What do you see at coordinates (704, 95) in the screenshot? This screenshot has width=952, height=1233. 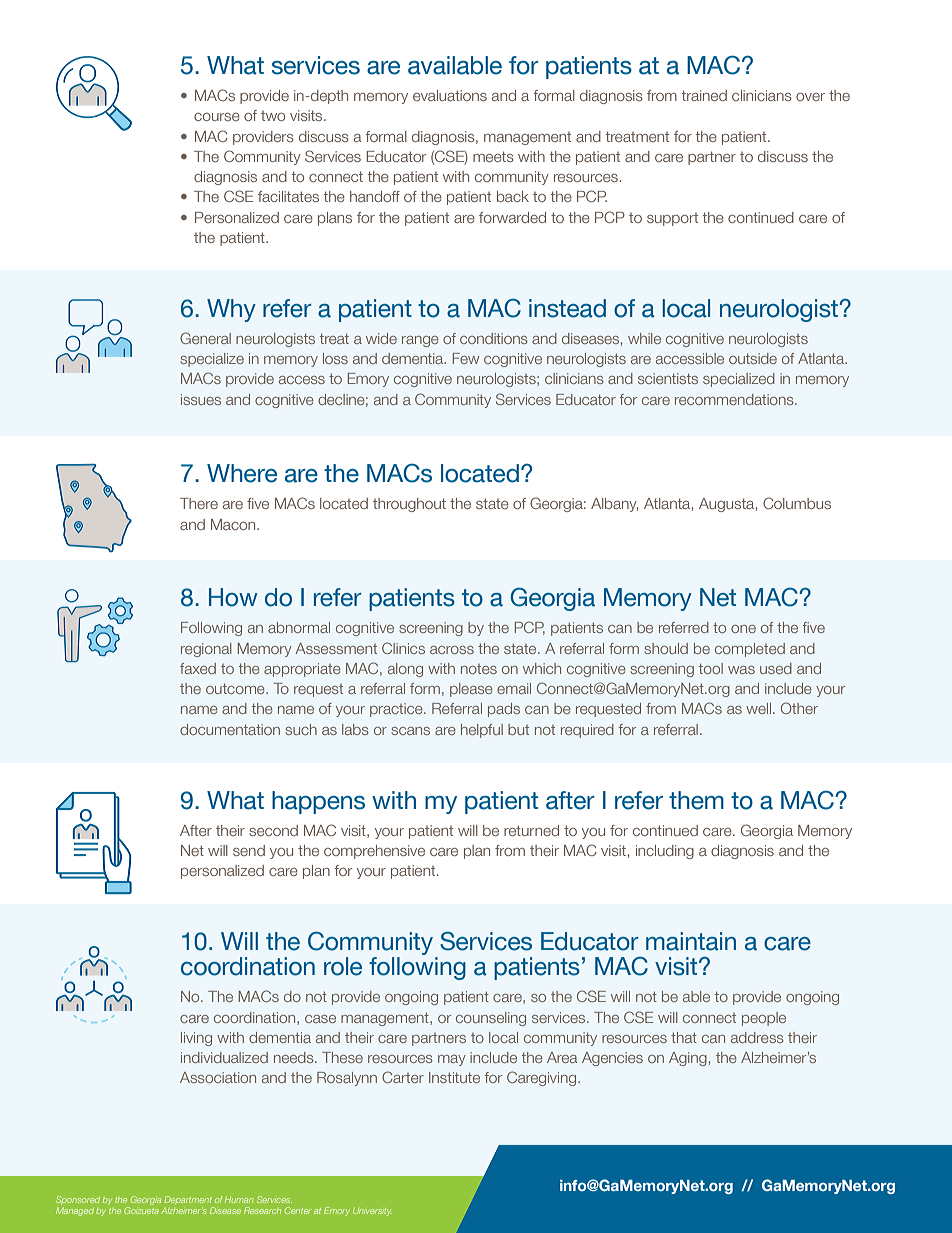 I see `trained` at bounding box center [704, 95].
